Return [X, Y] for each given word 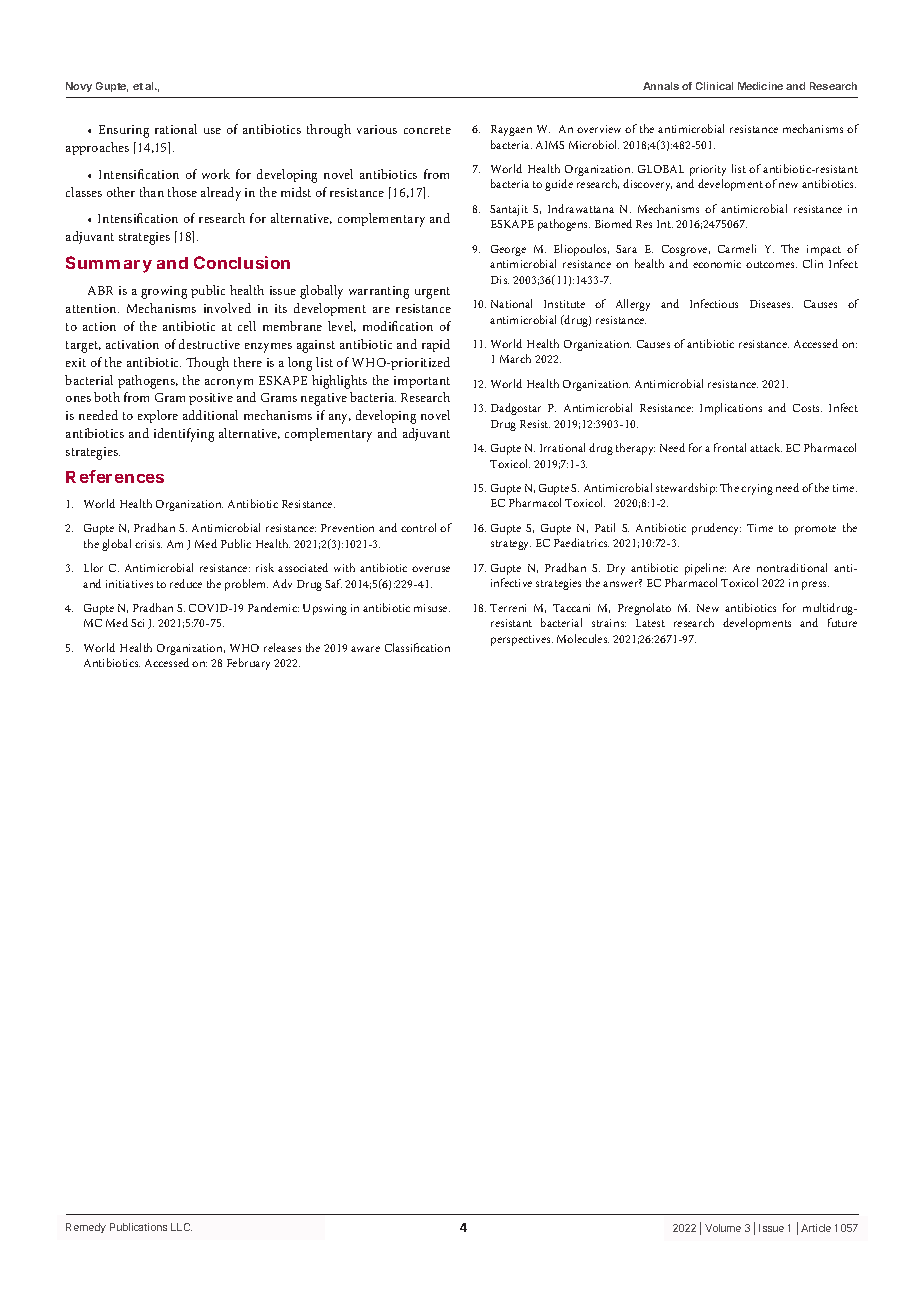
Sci [137, 623]
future [842, 622]
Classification [417, 647]
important [422, 382]
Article [816, 1228]
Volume [723, 1228]
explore [158, 416]
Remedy [86, 1228]
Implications [731, 409]
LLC [181, 1227]
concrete [427, 130]
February [248, 664]
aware [365, 649]
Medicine [760, 86]
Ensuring [124, 131]
